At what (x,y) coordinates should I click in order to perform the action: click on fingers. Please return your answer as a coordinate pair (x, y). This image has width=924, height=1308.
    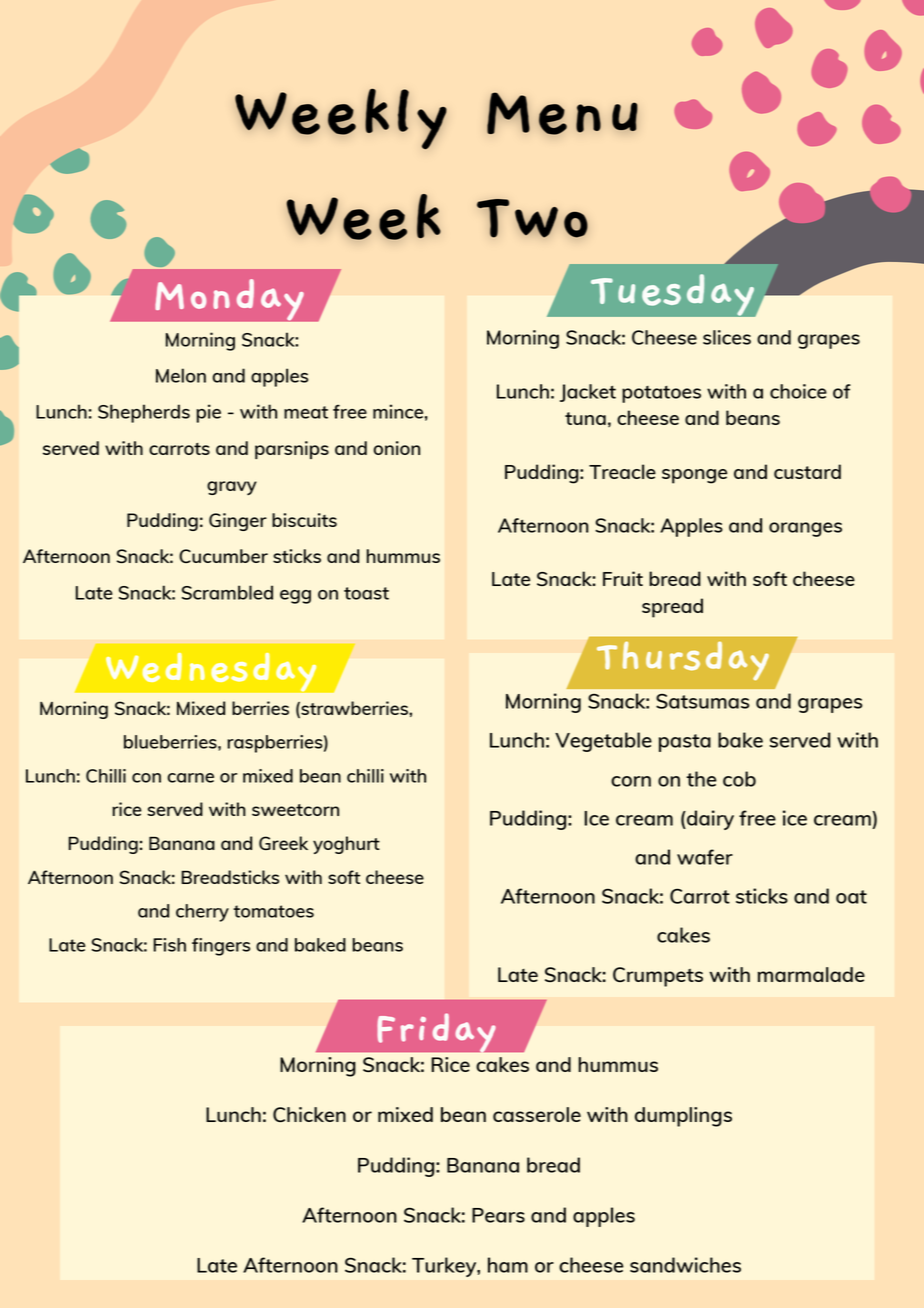
    Looking at the image, I should click on (221, 947).
